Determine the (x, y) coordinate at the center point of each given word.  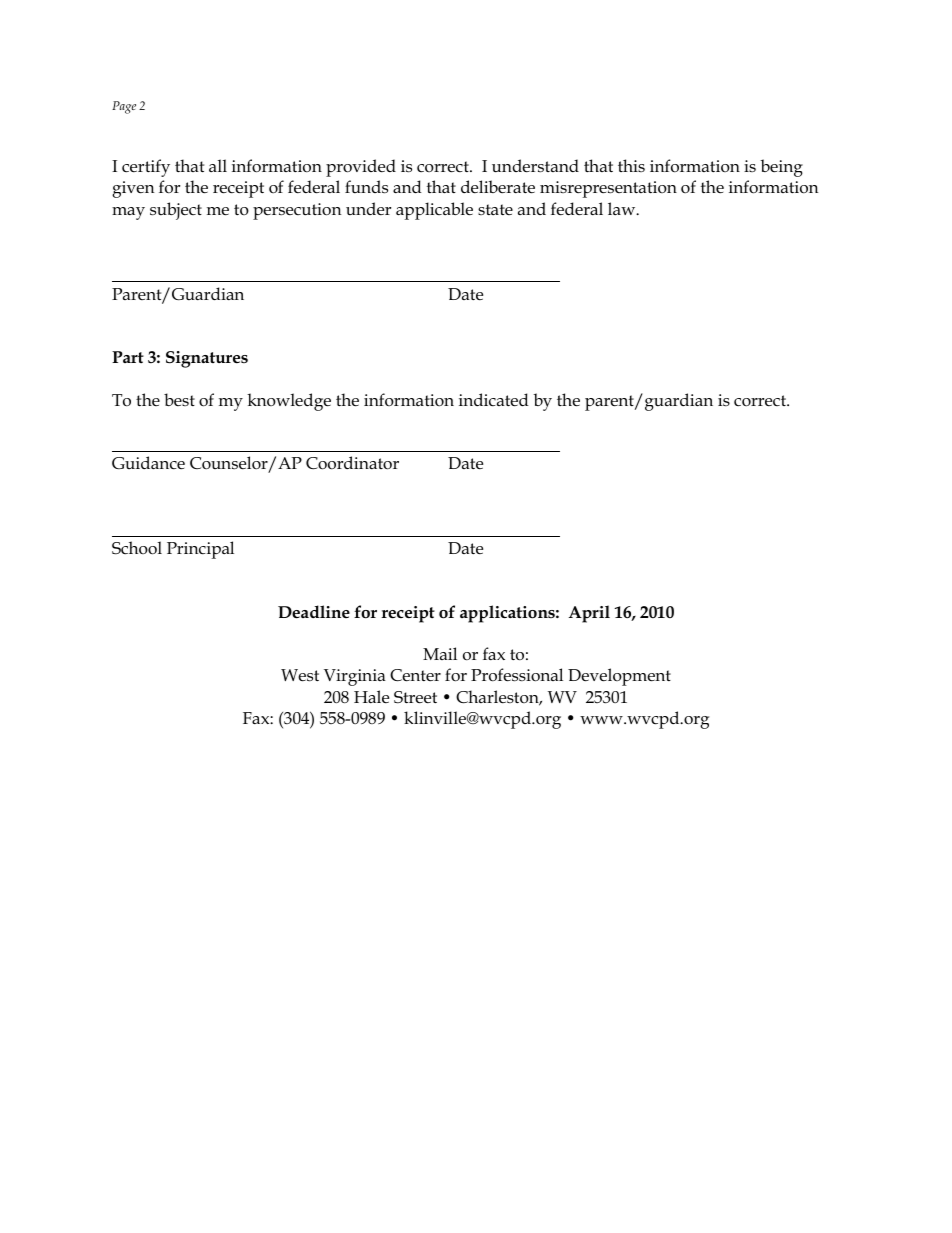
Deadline (314, 612)
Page (124, 107)
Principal (200, 550)
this (631, 165)
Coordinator (352, 463)
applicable (434, 211)
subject (176, 211)
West (300, 675)
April (589, 614)
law (623, 208)
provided (361, 168)
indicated (494, 400)
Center (415, 675)
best (179, 399)
